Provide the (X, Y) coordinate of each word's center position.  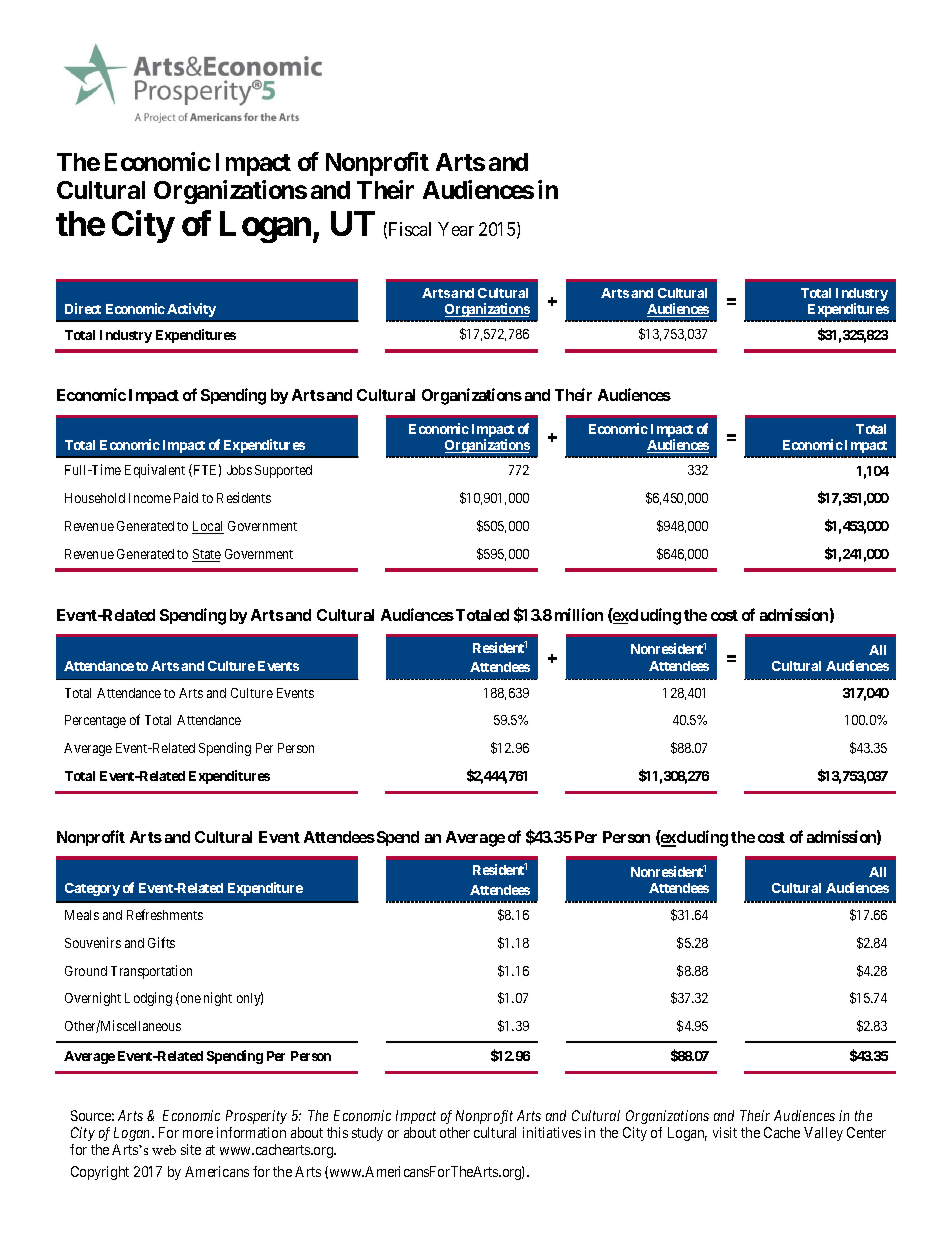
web (164, 1150)
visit (725, 1132)
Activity (191, 310)
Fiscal (410, 229)
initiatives (552, 1132)
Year (456, 229)
